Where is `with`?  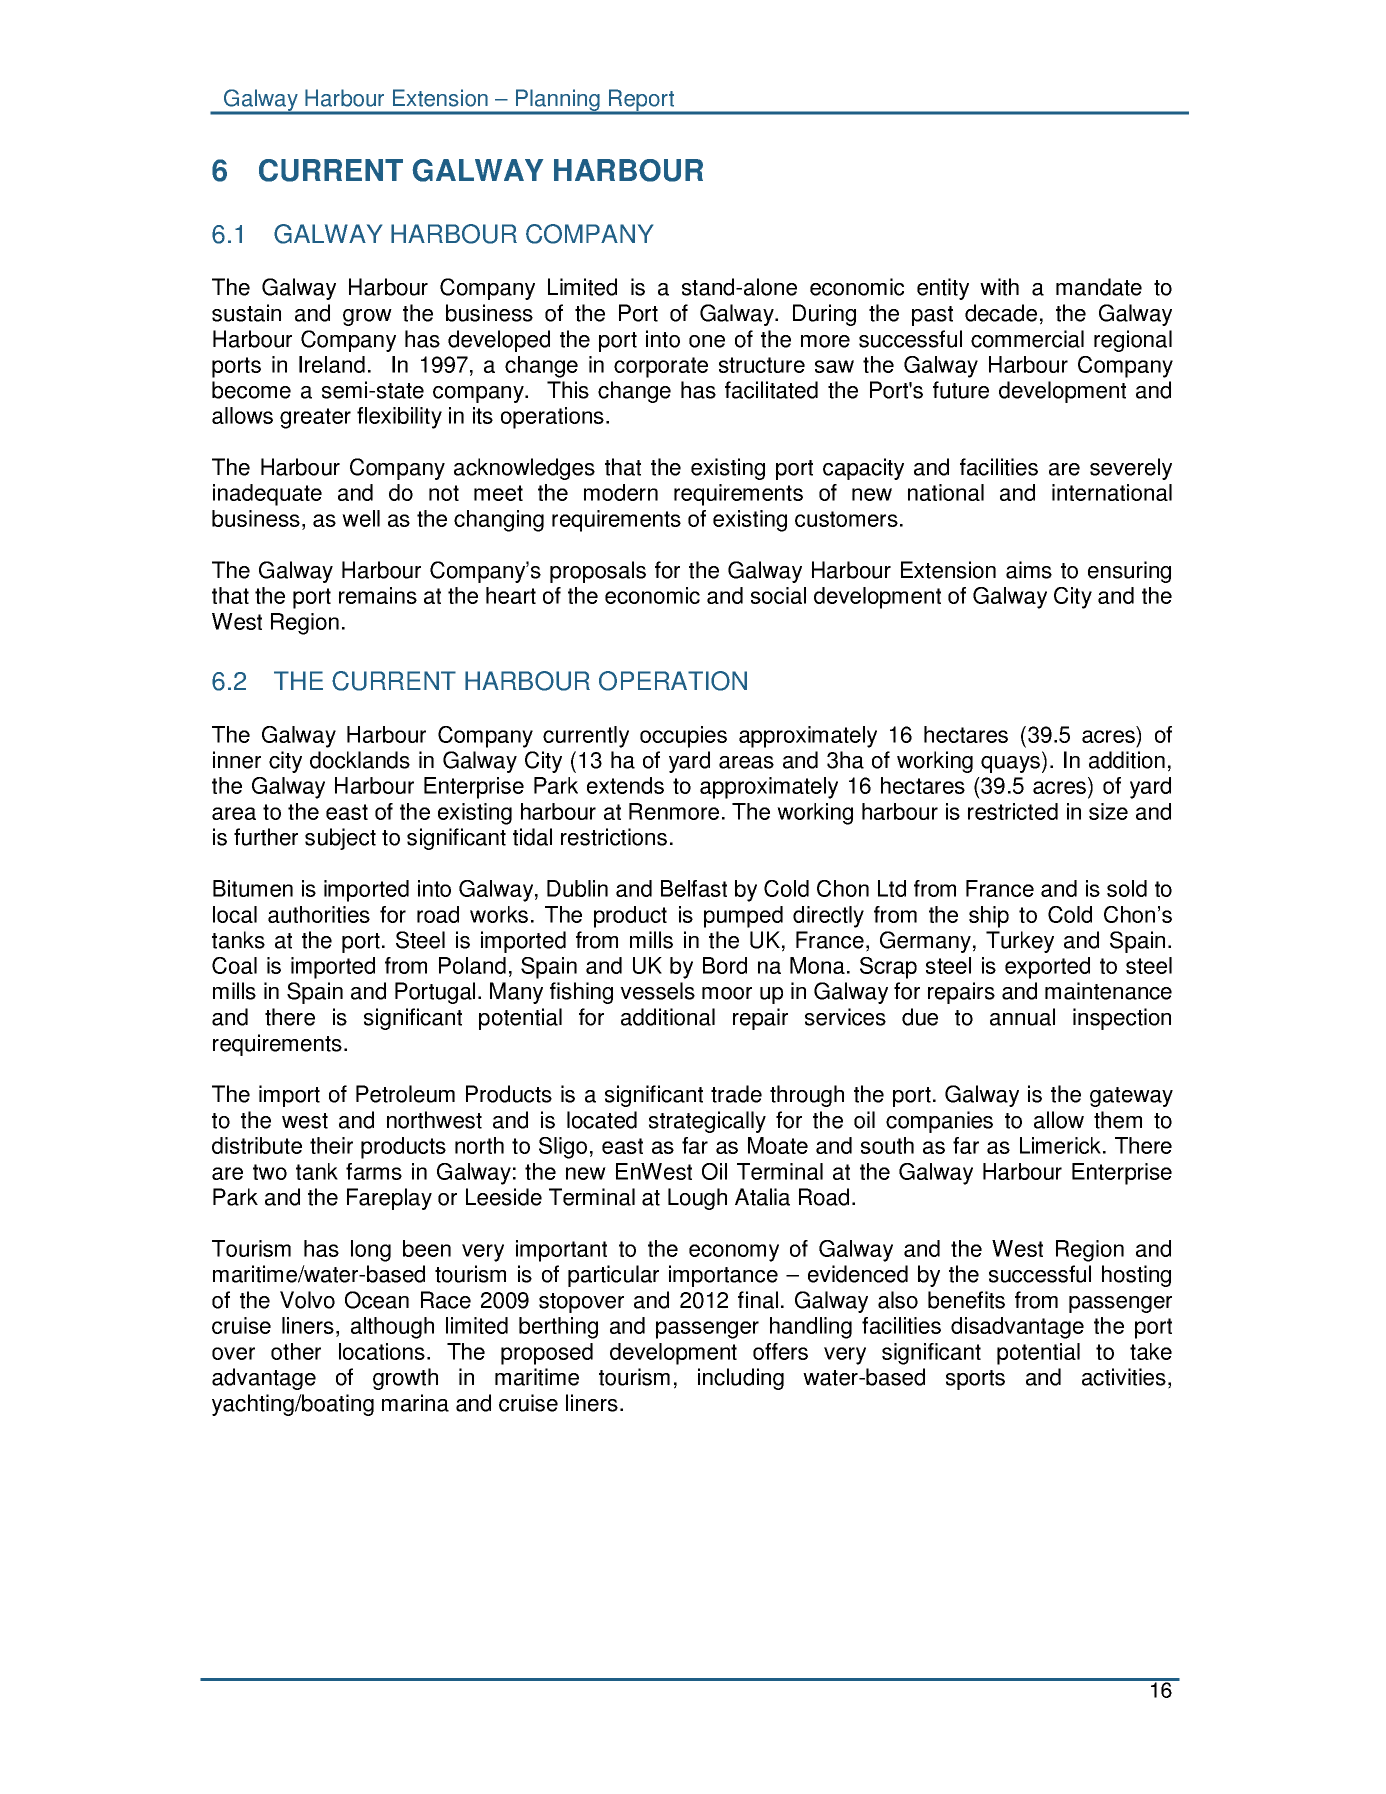
with is located at coordinates (999, 287).
